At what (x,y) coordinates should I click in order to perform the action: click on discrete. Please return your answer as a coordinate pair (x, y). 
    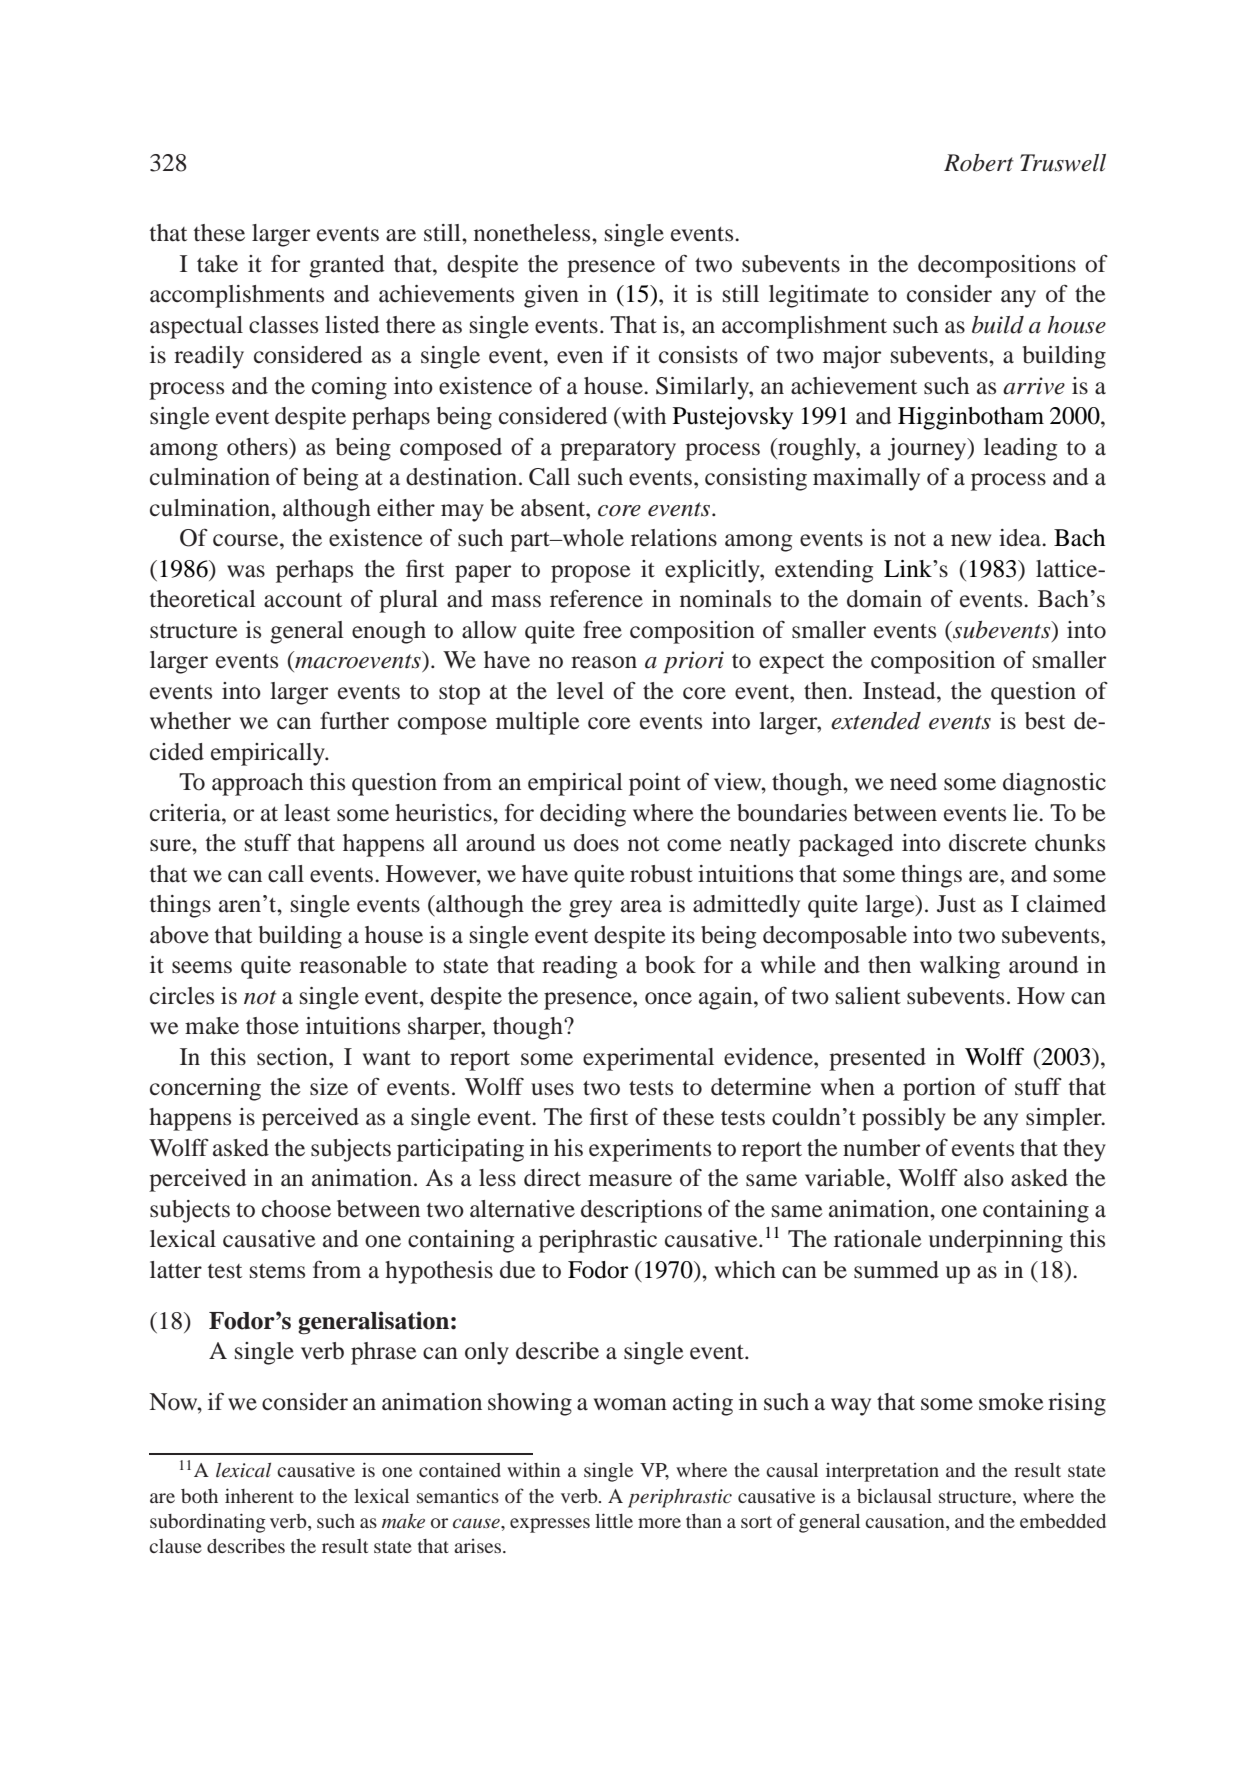
    Looking at the image, I should click on (988, 843).
